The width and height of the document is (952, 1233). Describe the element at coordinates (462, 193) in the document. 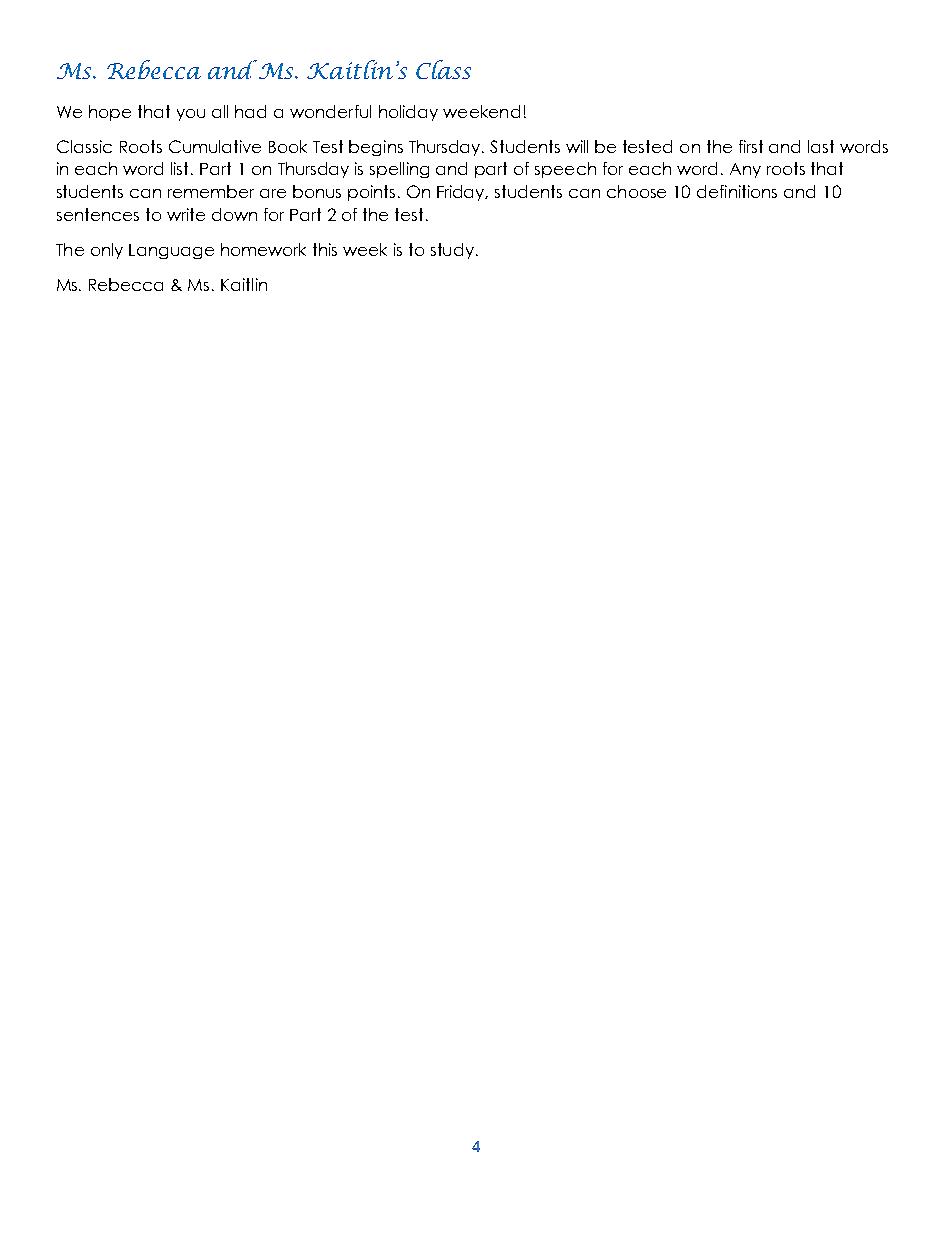

I see `Friday` at that location.
